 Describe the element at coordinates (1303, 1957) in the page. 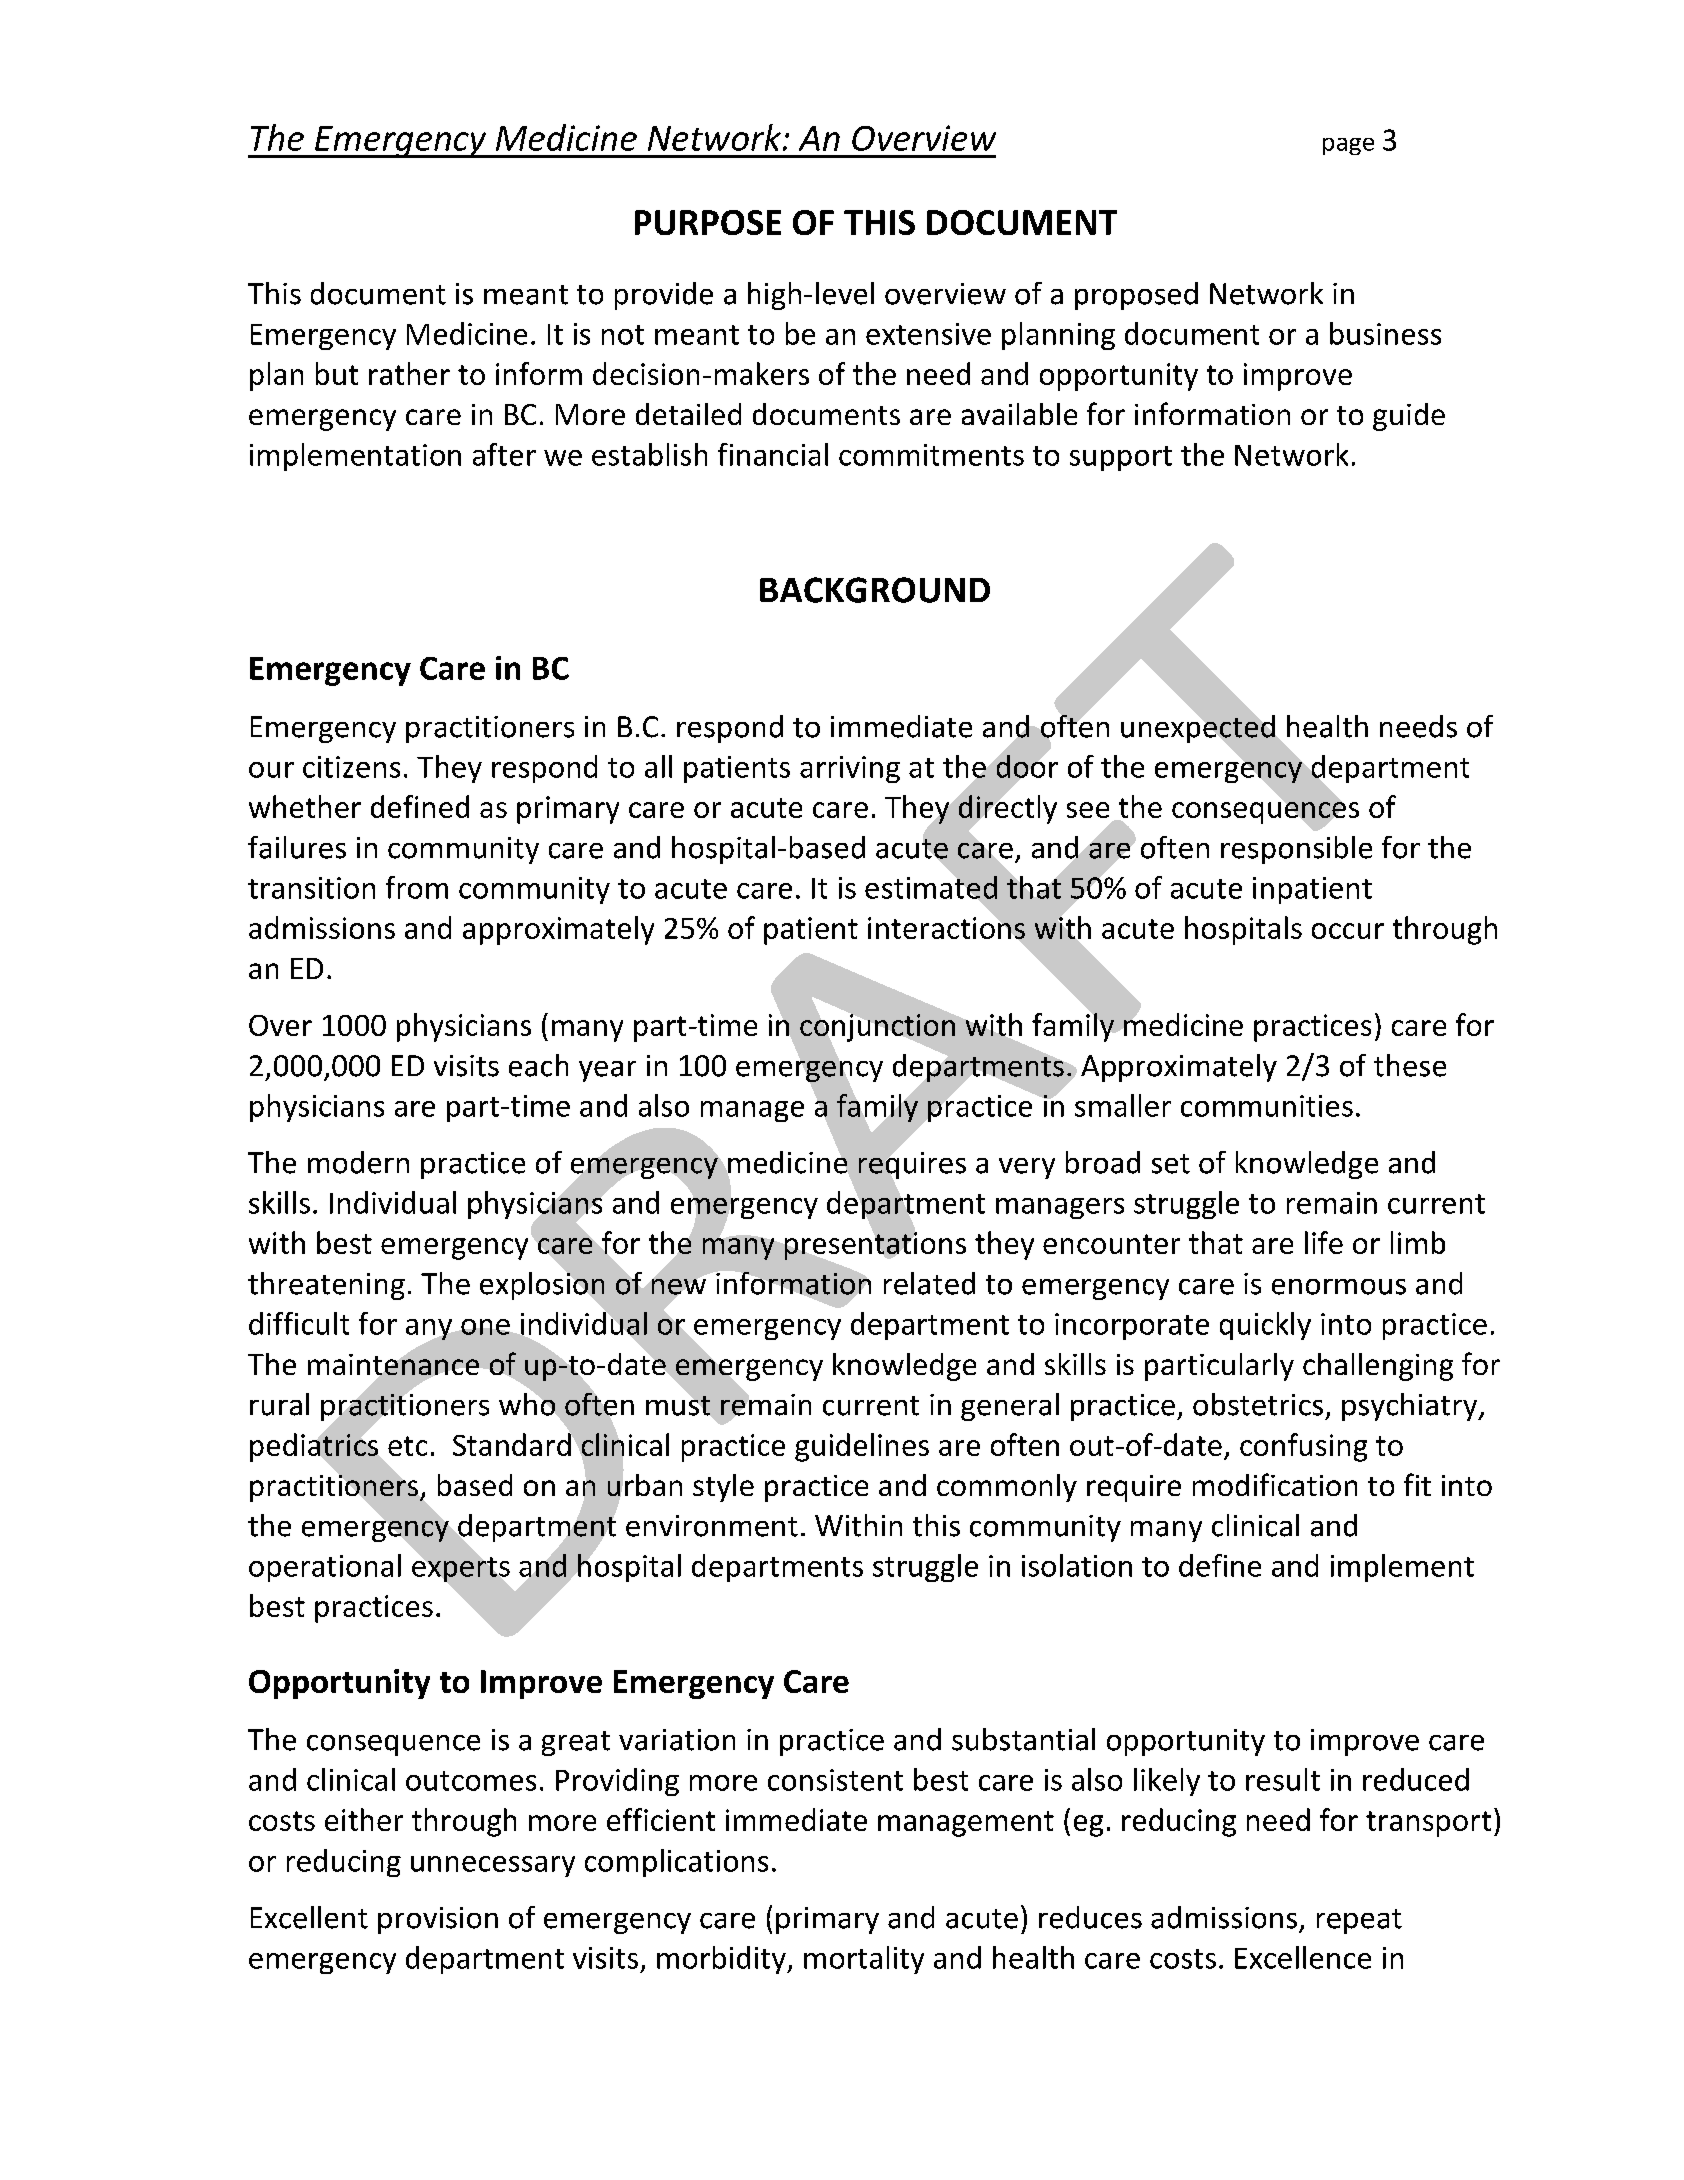

I see `Excellence` at that location.
